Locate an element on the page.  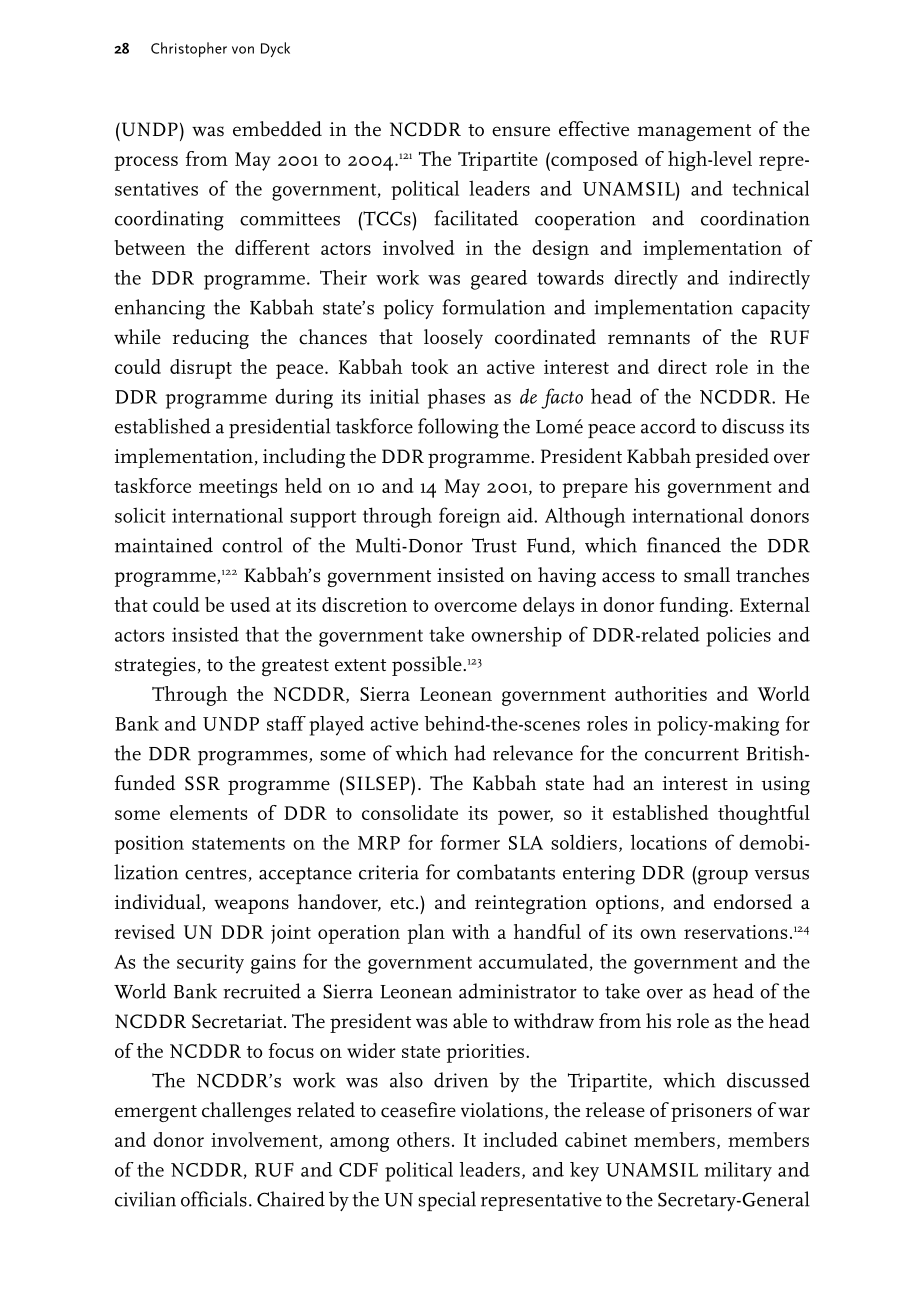
weapons is located at coordinates (251, 906).
